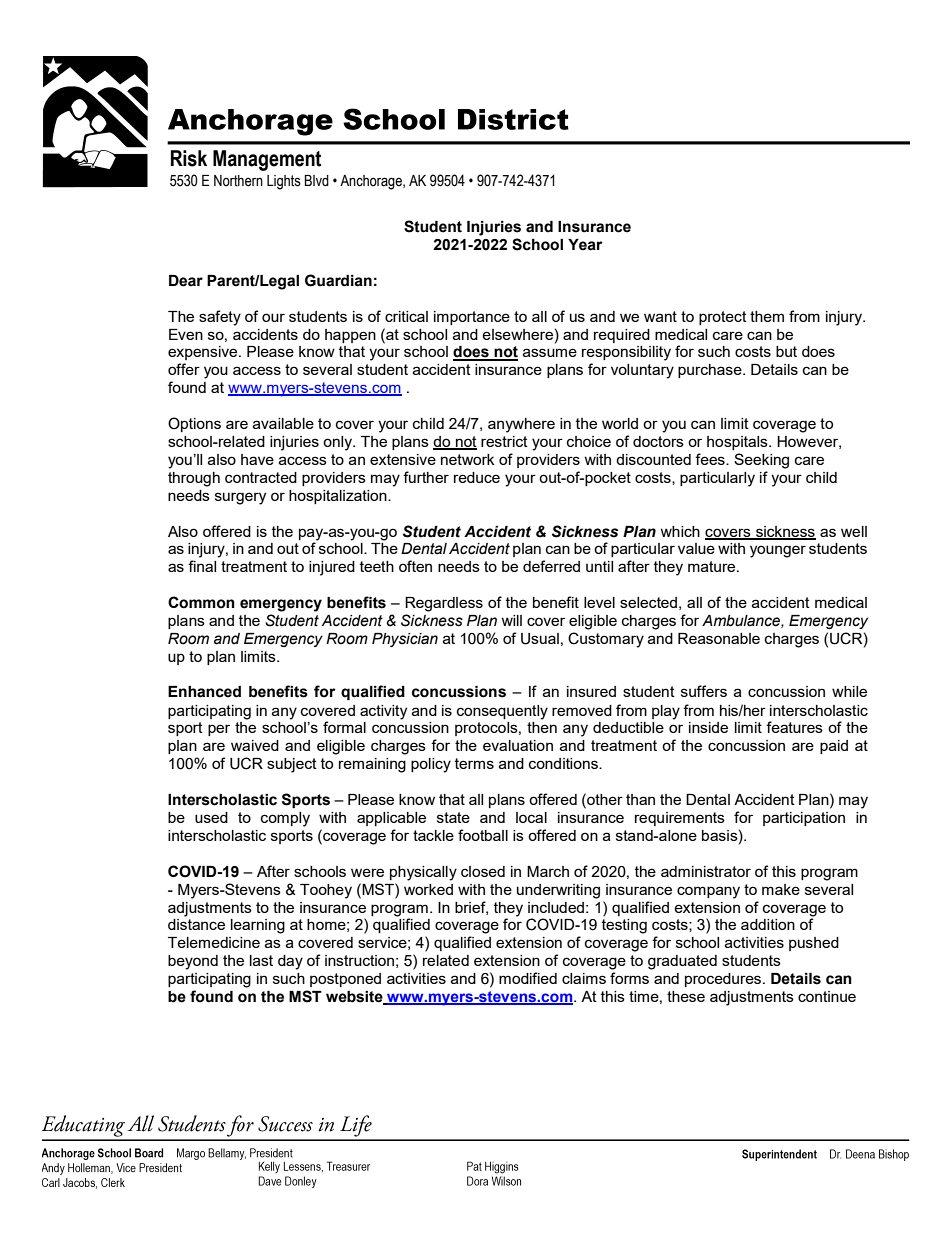 The image size is (952, 1233). Describe the element at coordinates (761, 461) in the screenshot. I see `Seeking` at that location.
